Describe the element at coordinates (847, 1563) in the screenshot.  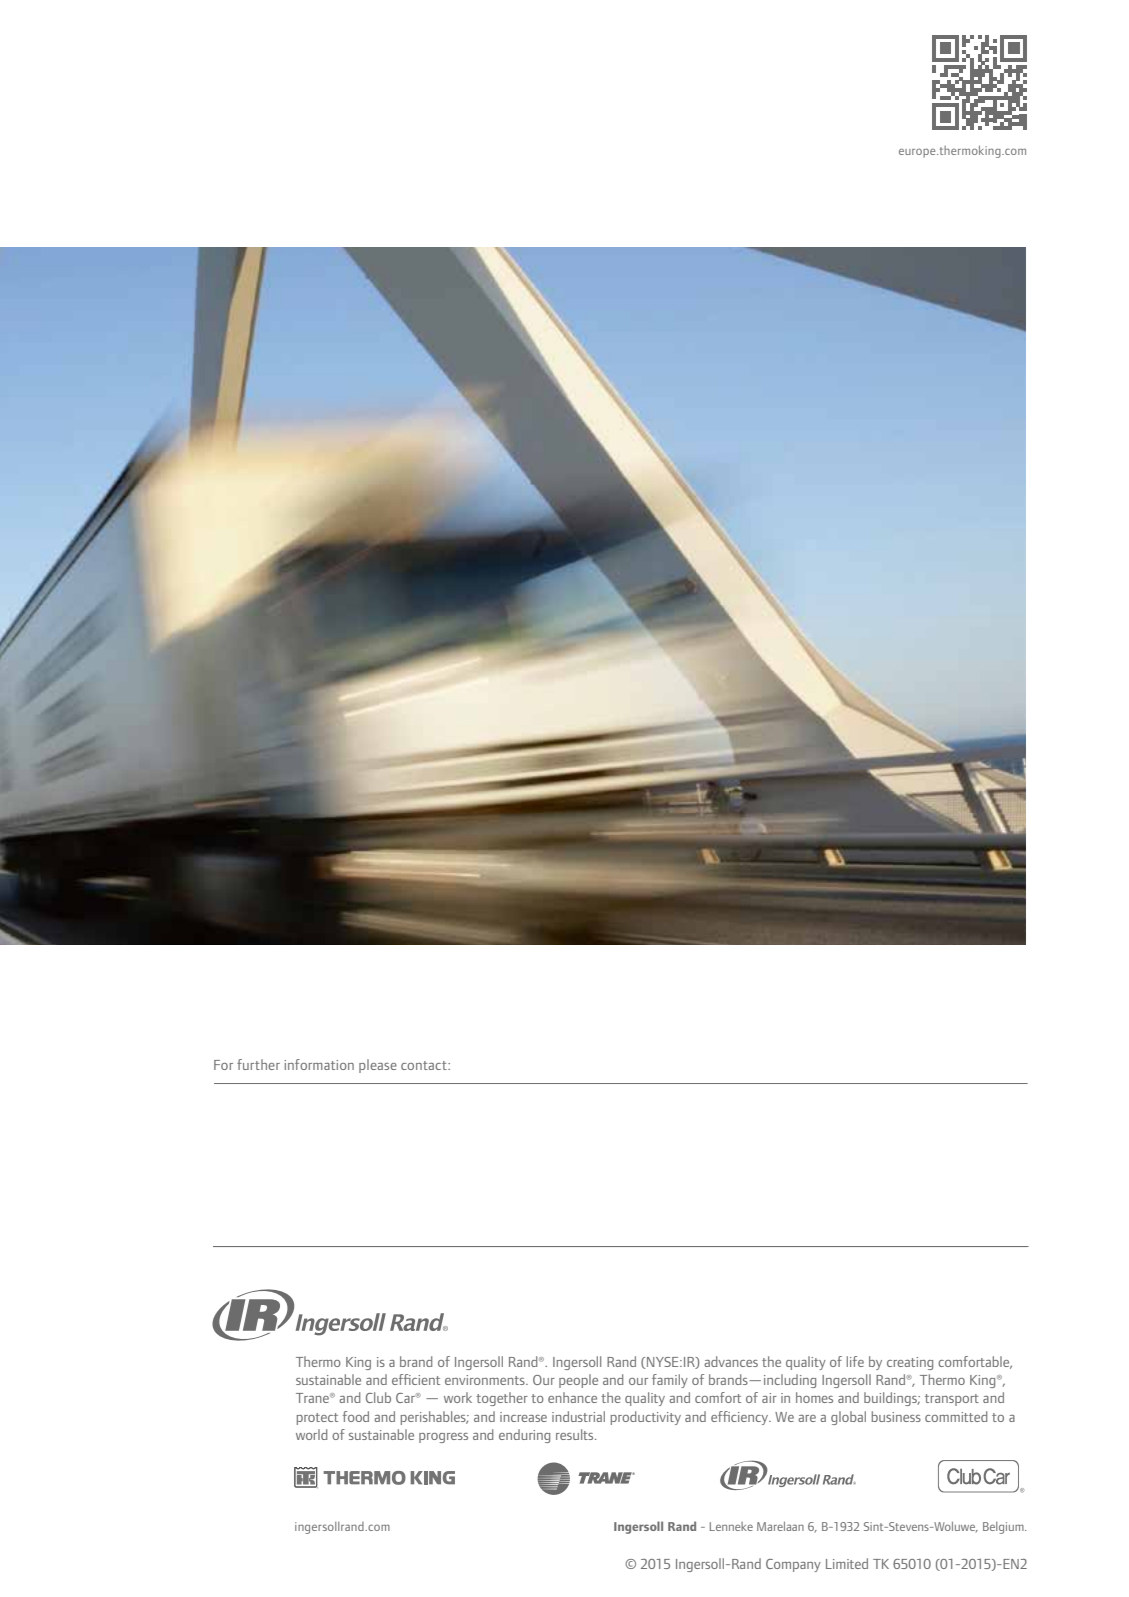
I see `Limited` at that location.
